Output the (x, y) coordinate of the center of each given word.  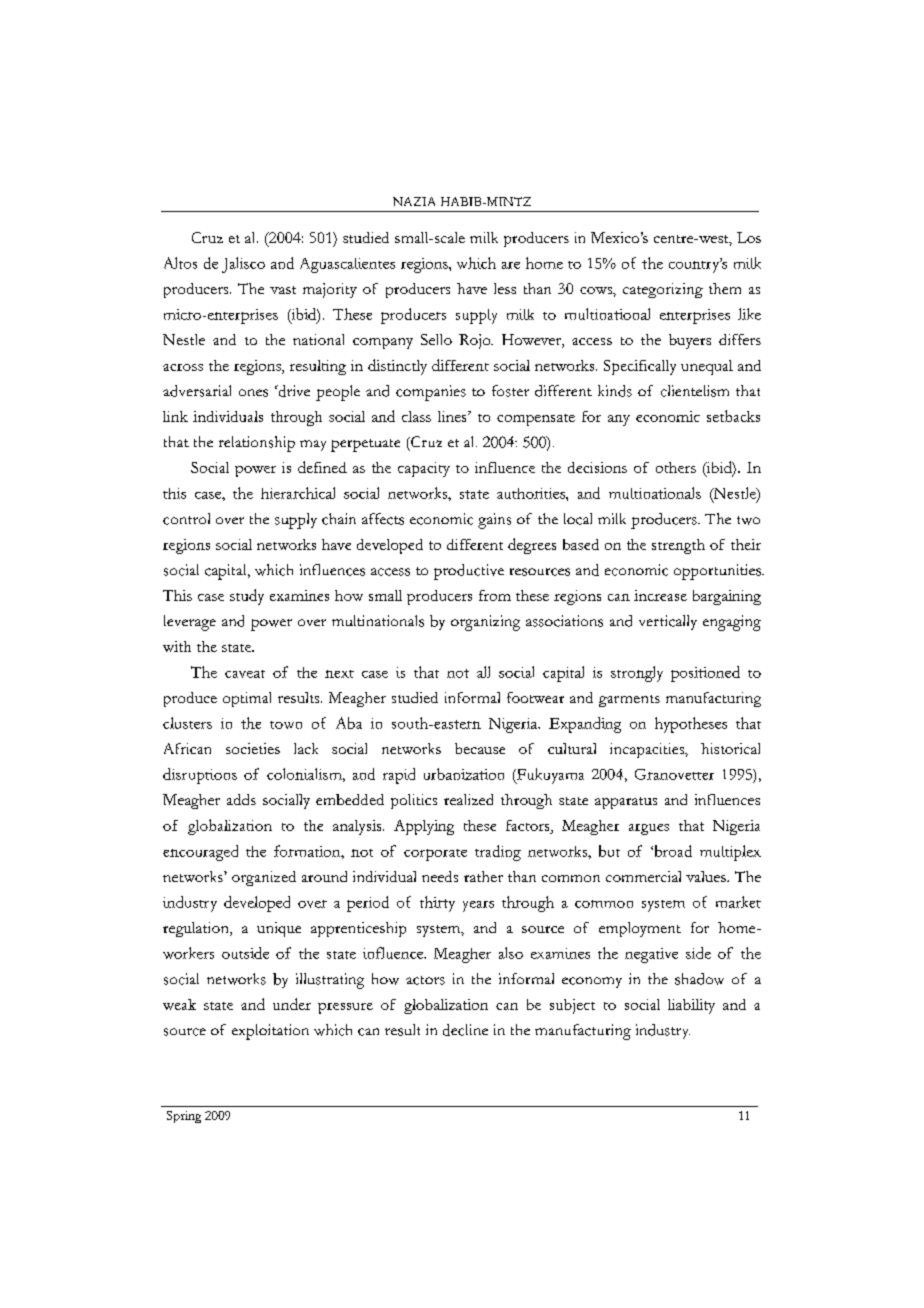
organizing (485, 623)
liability (691, 1006)
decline (465, 1030)
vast (283, 290)
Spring (184, 1117)
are (511, 265)
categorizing (663, 290)
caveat (245, 674)
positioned (705, 674)
